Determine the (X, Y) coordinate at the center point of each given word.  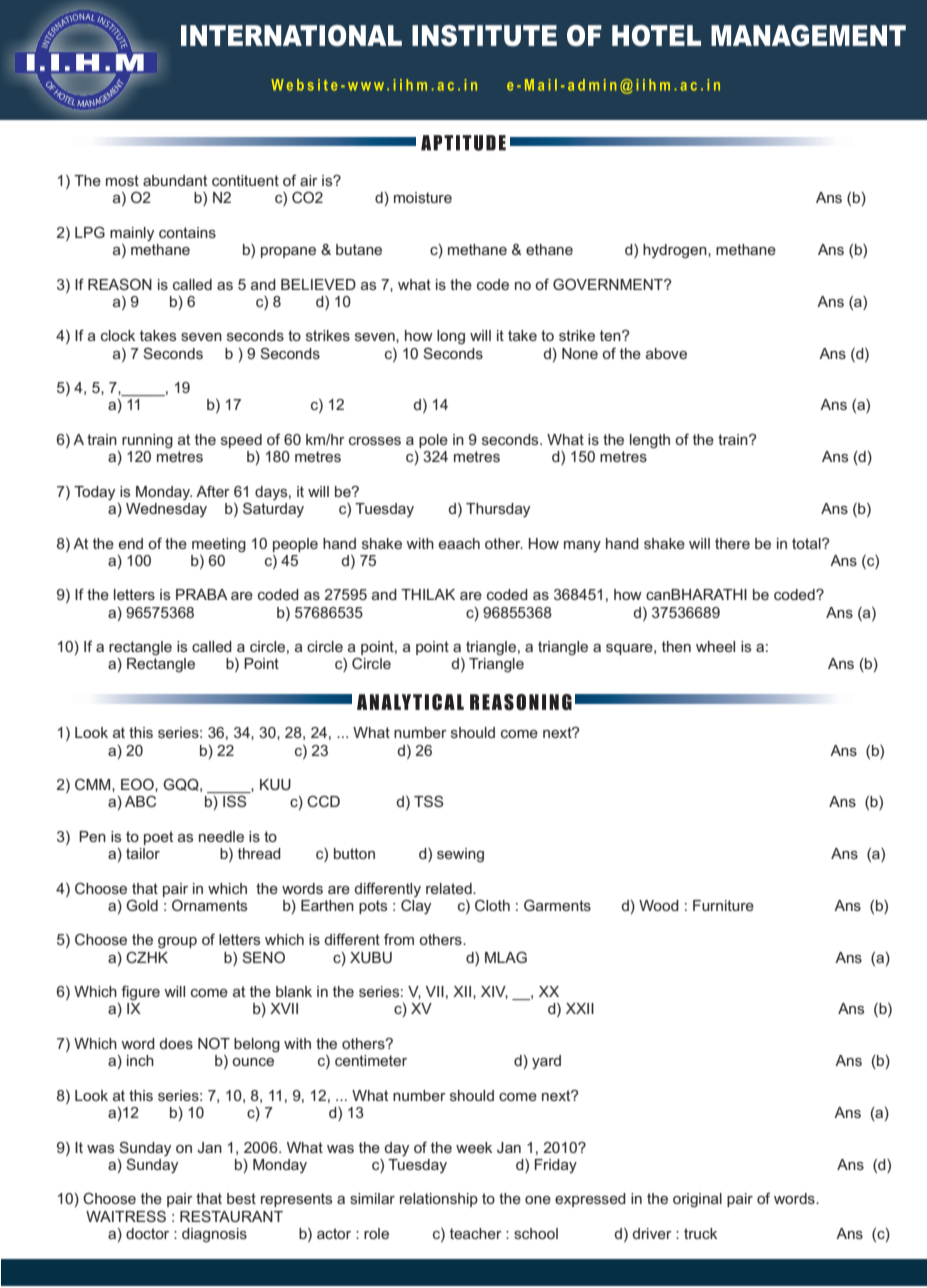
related (450, 888)
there (732, 543)
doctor (147, 1233)
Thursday (498, 510)
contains (187, 232)
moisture (423, 197)
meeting (219, 545)
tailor (143, 853)
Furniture (723, 905)
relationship (439, 1200)
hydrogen (676, 251)
